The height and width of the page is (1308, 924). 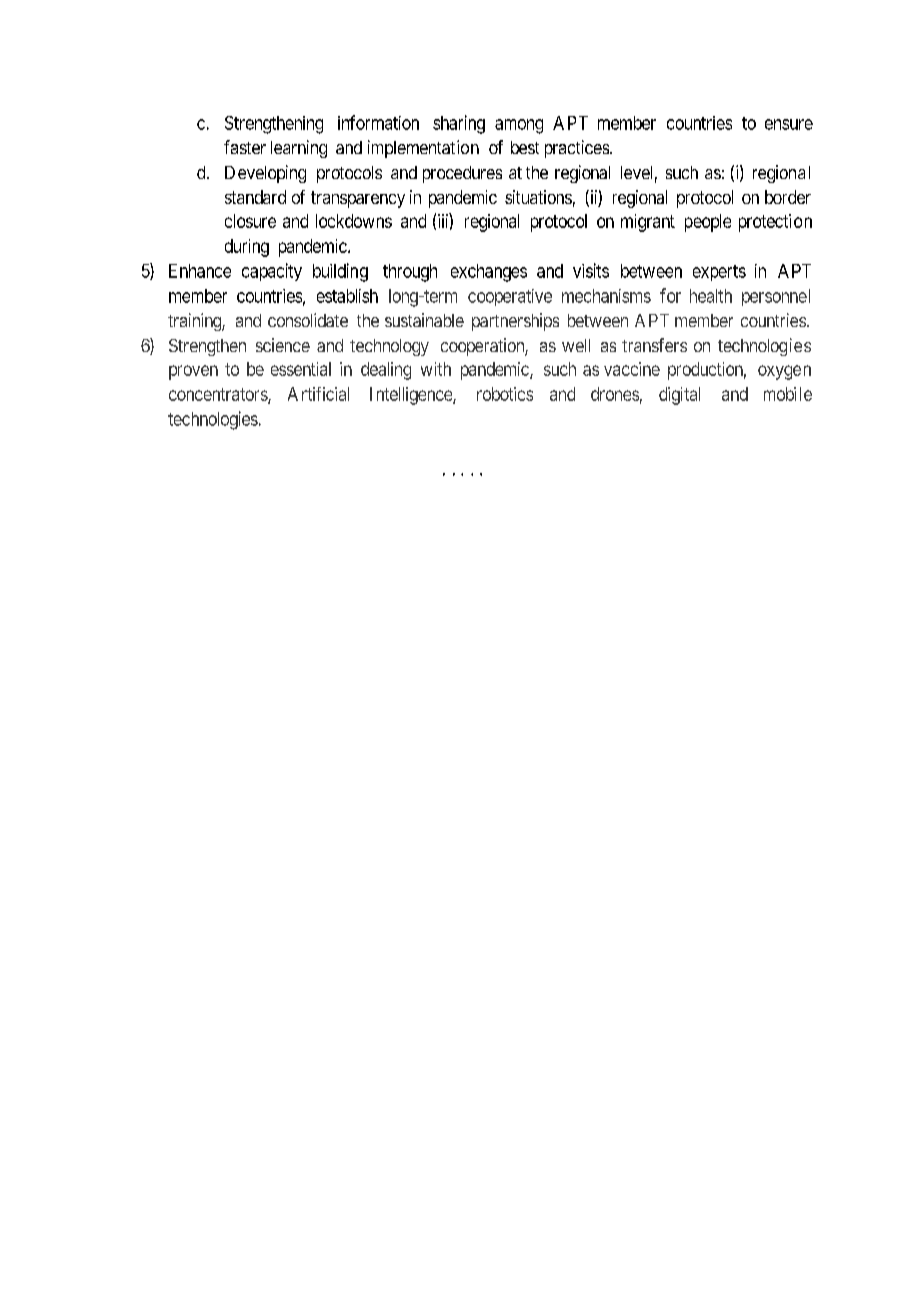 What do you see at coordinates (719, 273) in the page?
I see `experts` at bounding box center [719, 273].
